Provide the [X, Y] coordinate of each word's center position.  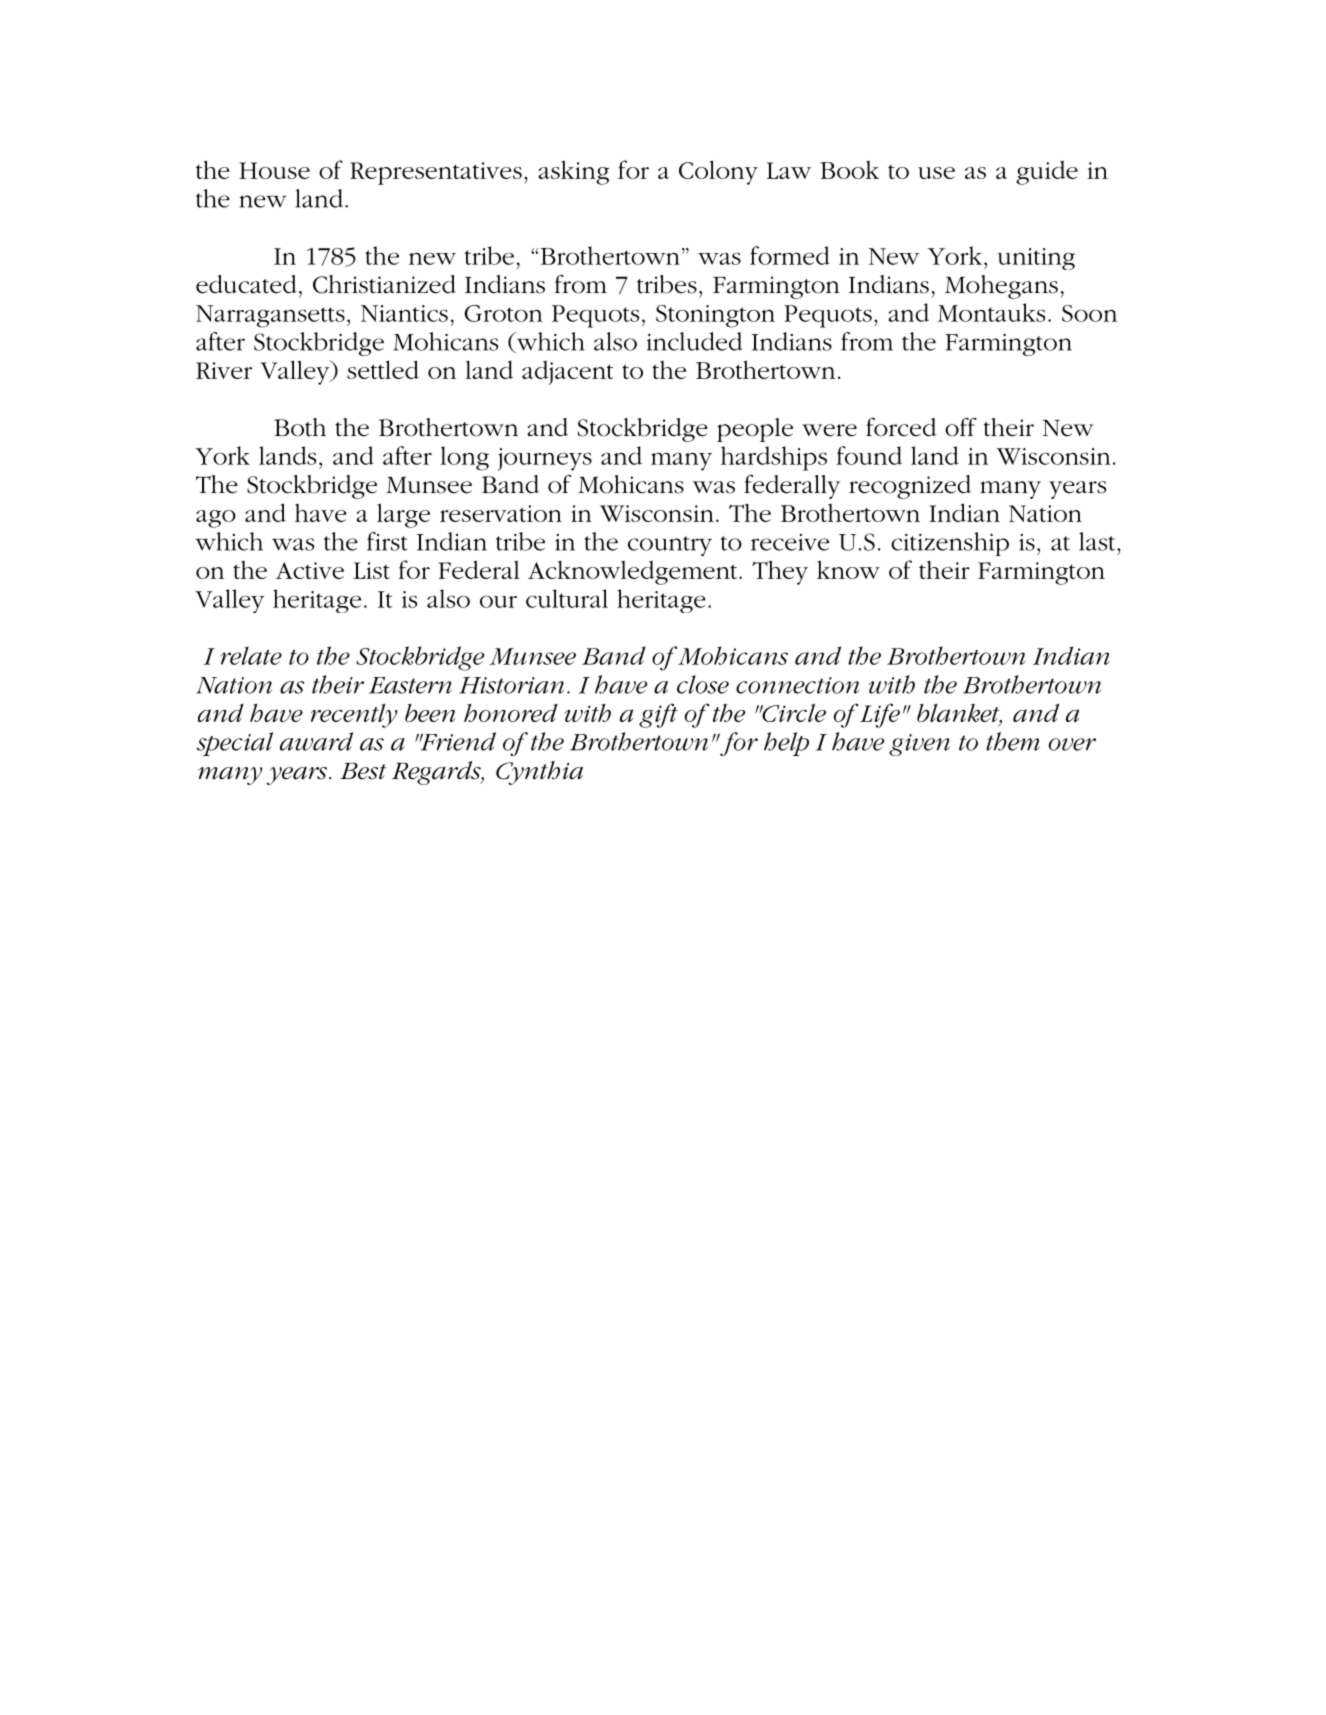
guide [1047, 173]
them [1013, 741]
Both [300, 427]
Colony [718, 172]
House [274, 170]
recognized [910, 487]
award [316, 741]
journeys [545, 459]
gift [658, 715]
